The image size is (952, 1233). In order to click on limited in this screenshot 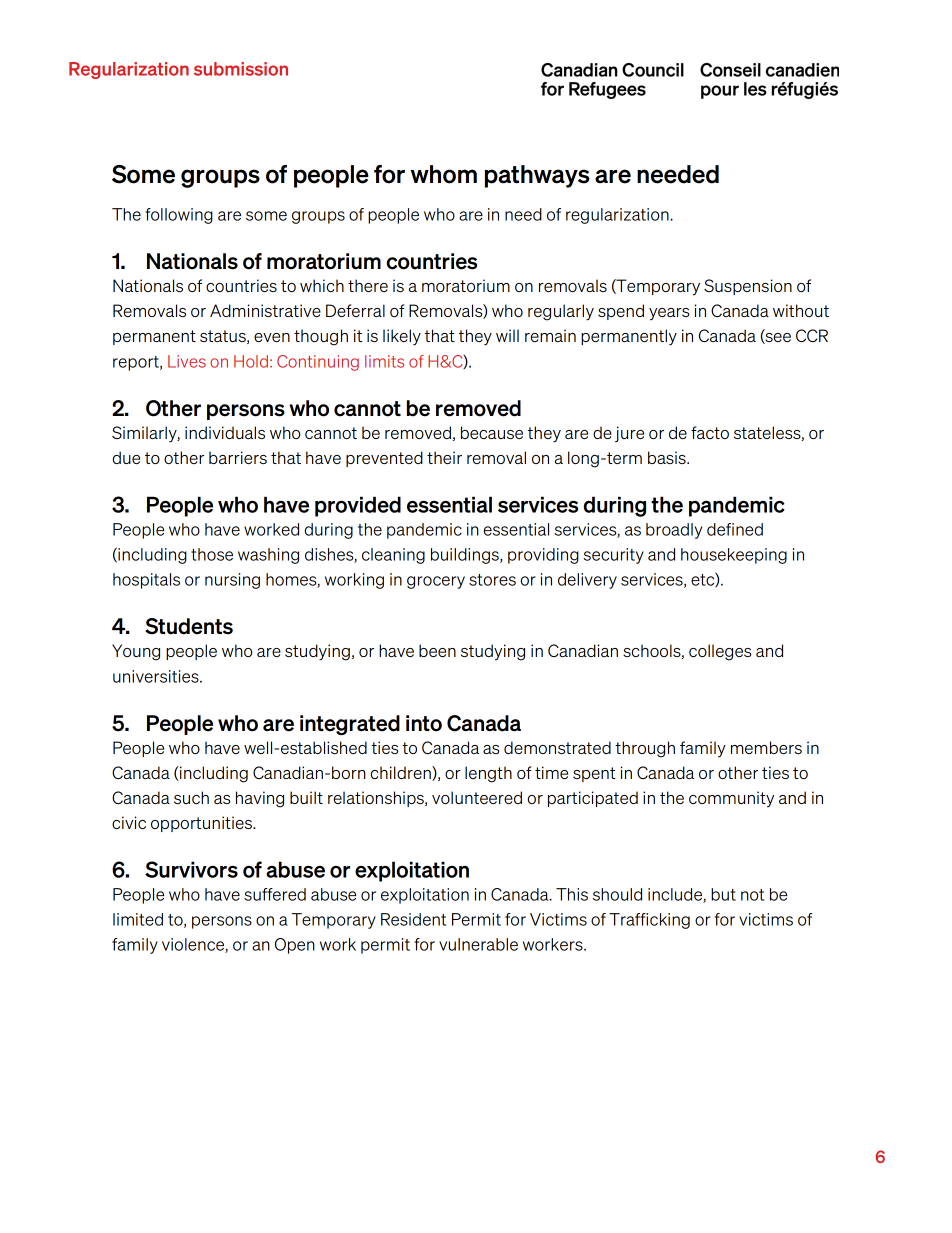, I will do `click(138, 919)`.
